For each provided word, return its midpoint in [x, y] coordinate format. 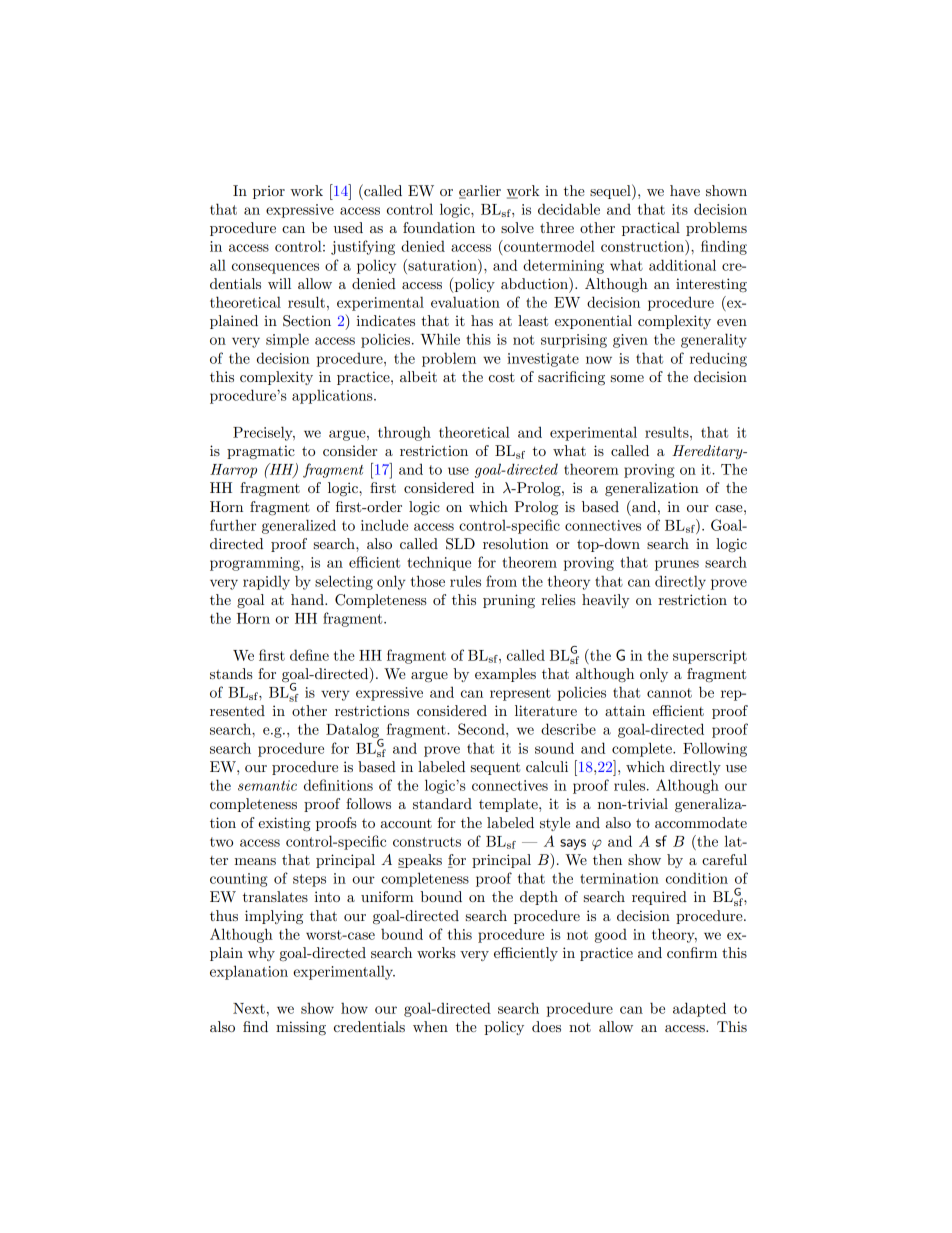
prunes [677, 565]
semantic [267, 785]
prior [269, 192]
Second [482, 729]
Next [249, 1008]
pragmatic [261, 452]
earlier [480, 191]
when [430, 1026]
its [680, 209]
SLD [460, 544]
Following [715, 749]
